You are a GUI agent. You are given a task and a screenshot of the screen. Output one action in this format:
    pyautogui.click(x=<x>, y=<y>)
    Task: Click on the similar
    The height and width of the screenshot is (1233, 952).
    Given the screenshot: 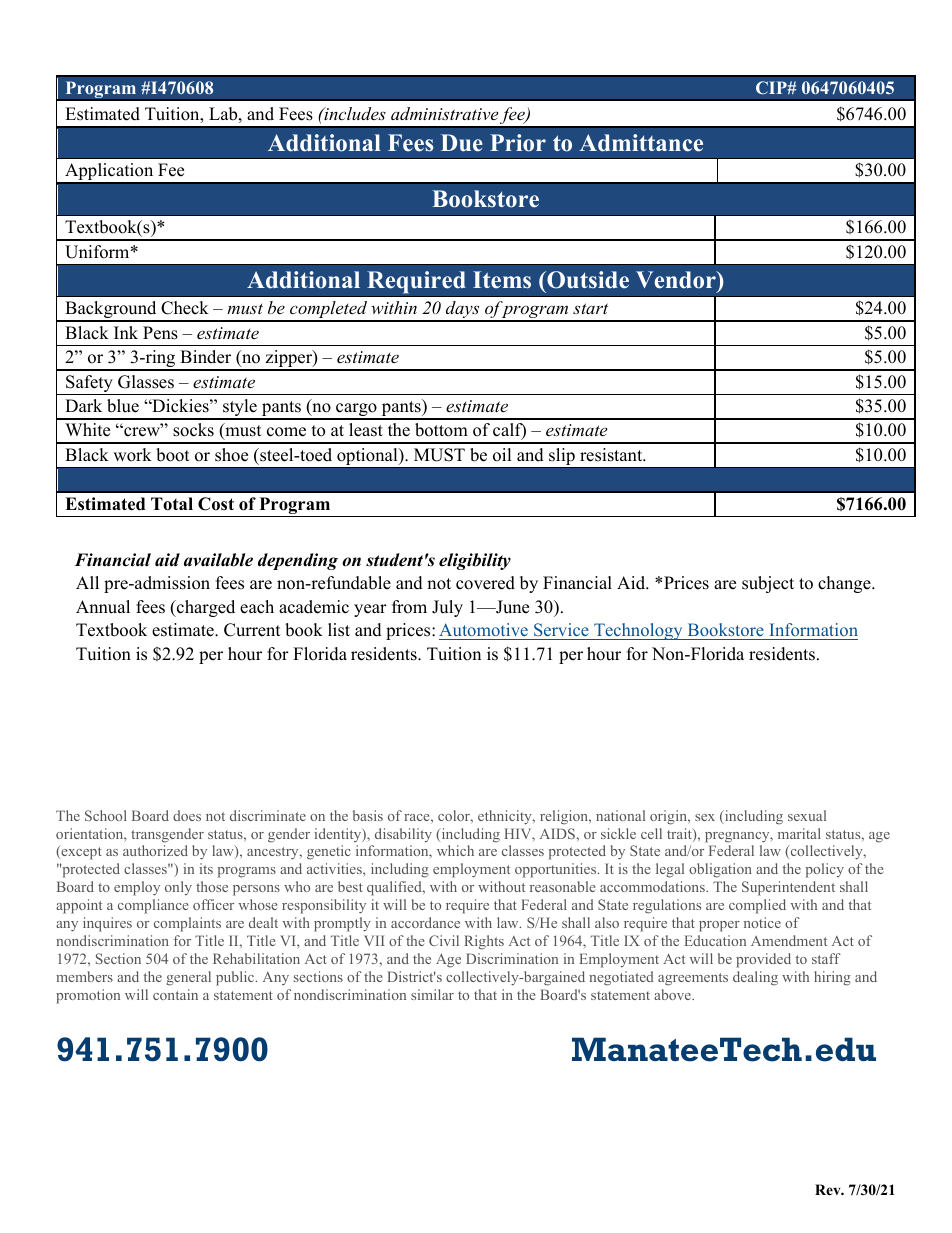 What is the action you would take?
    pyautogui.click(x=432, y=994)
